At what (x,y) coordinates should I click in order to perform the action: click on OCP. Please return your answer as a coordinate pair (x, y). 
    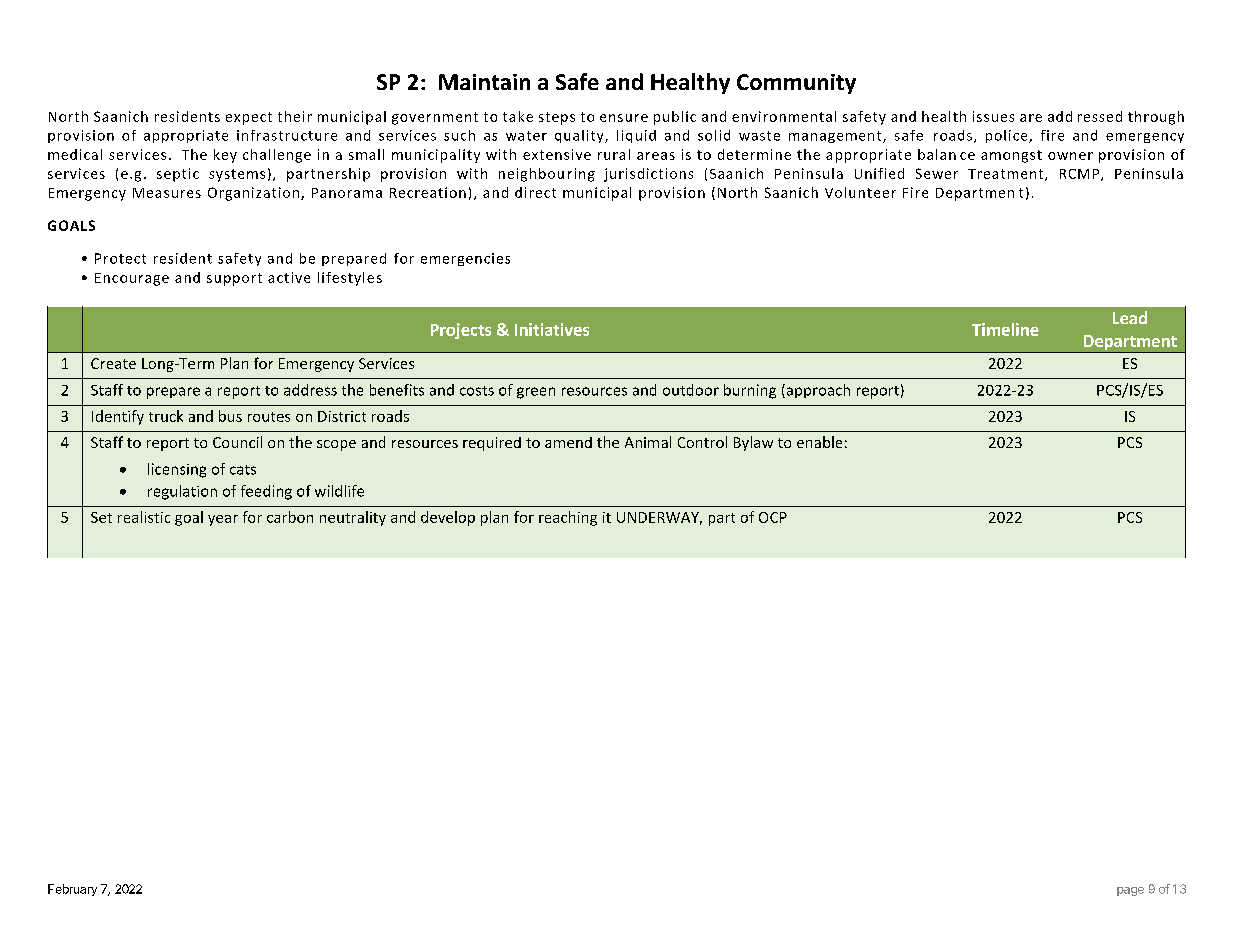
    Looking at the image, I should click on (773, 517).
